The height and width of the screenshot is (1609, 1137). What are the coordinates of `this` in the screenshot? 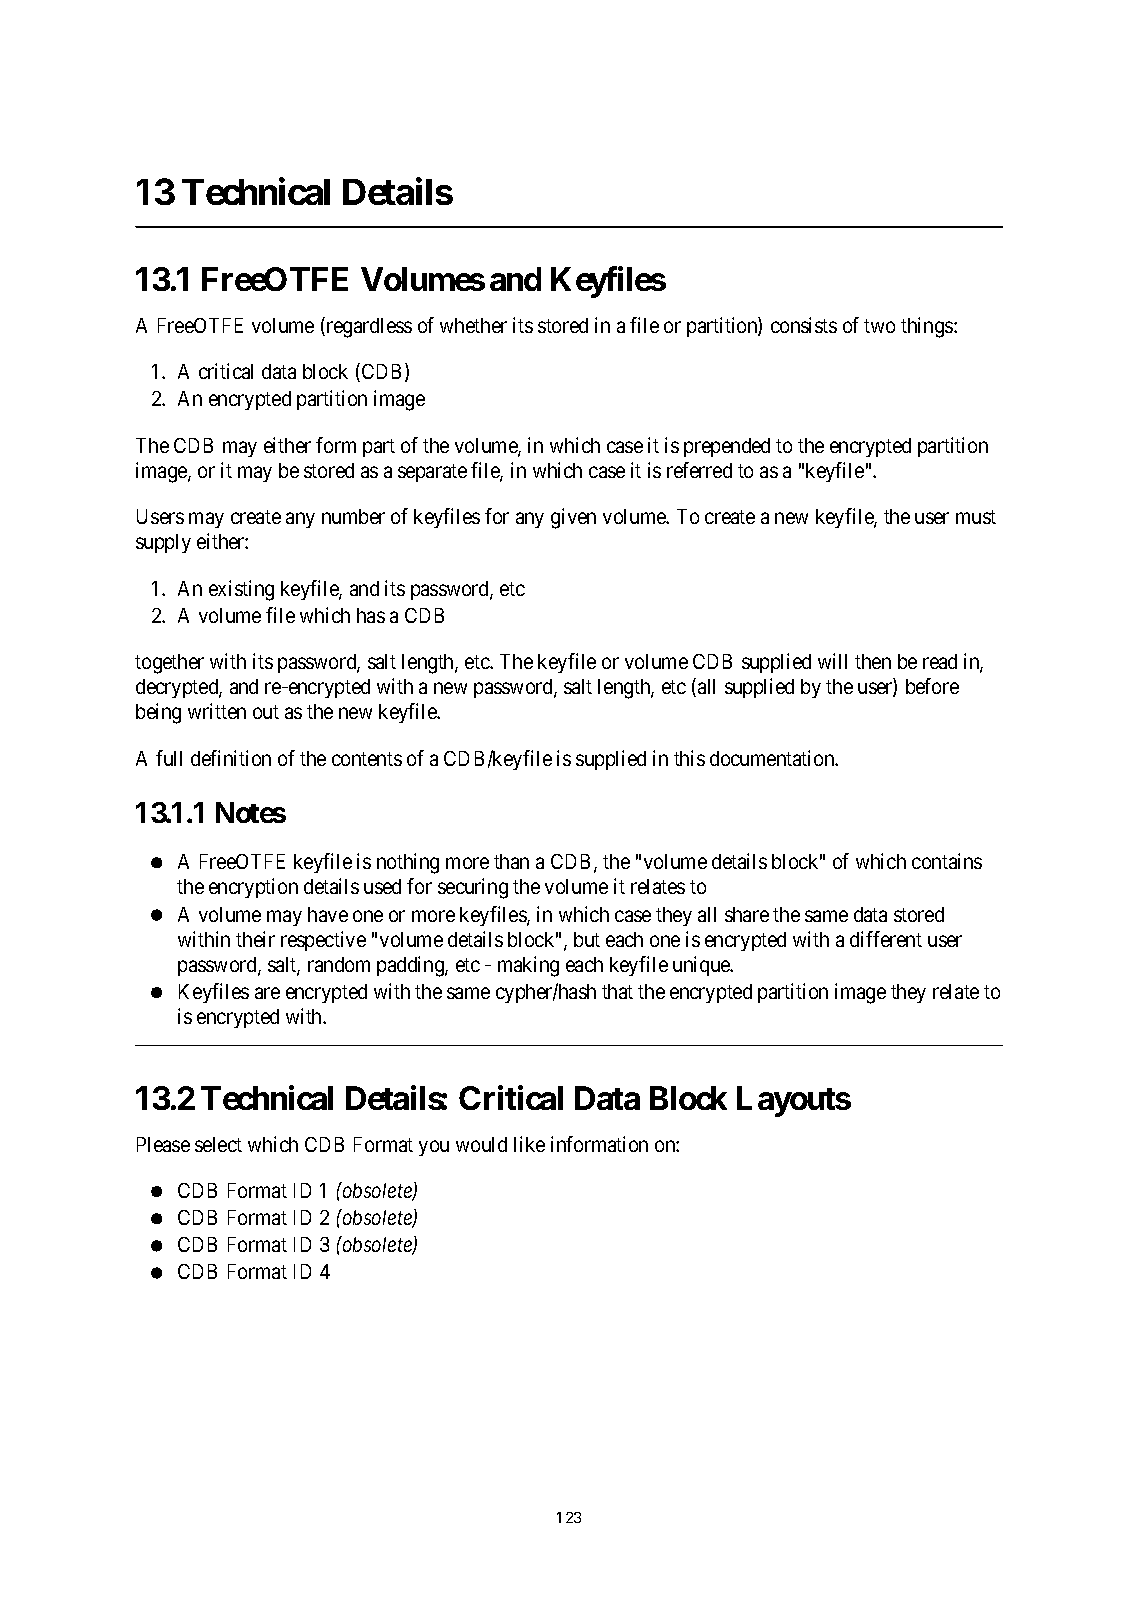 It's located at (689, 758).
